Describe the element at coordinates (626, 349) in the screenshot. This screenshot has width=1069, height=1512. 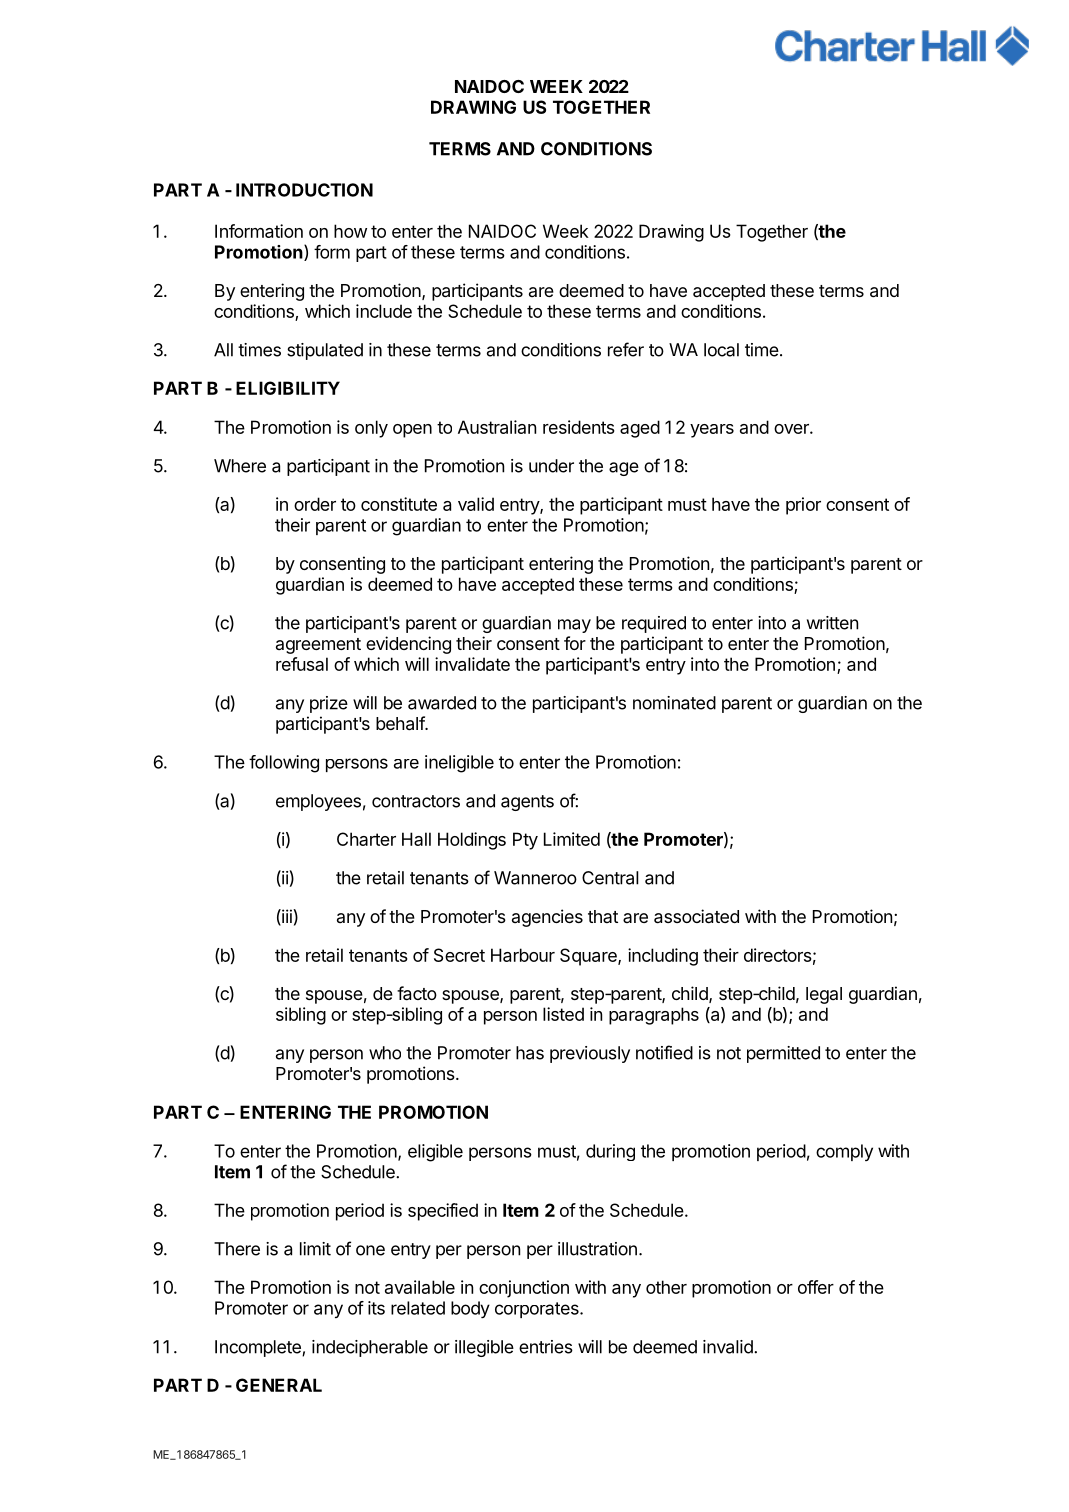
I see `refer` at that location.
